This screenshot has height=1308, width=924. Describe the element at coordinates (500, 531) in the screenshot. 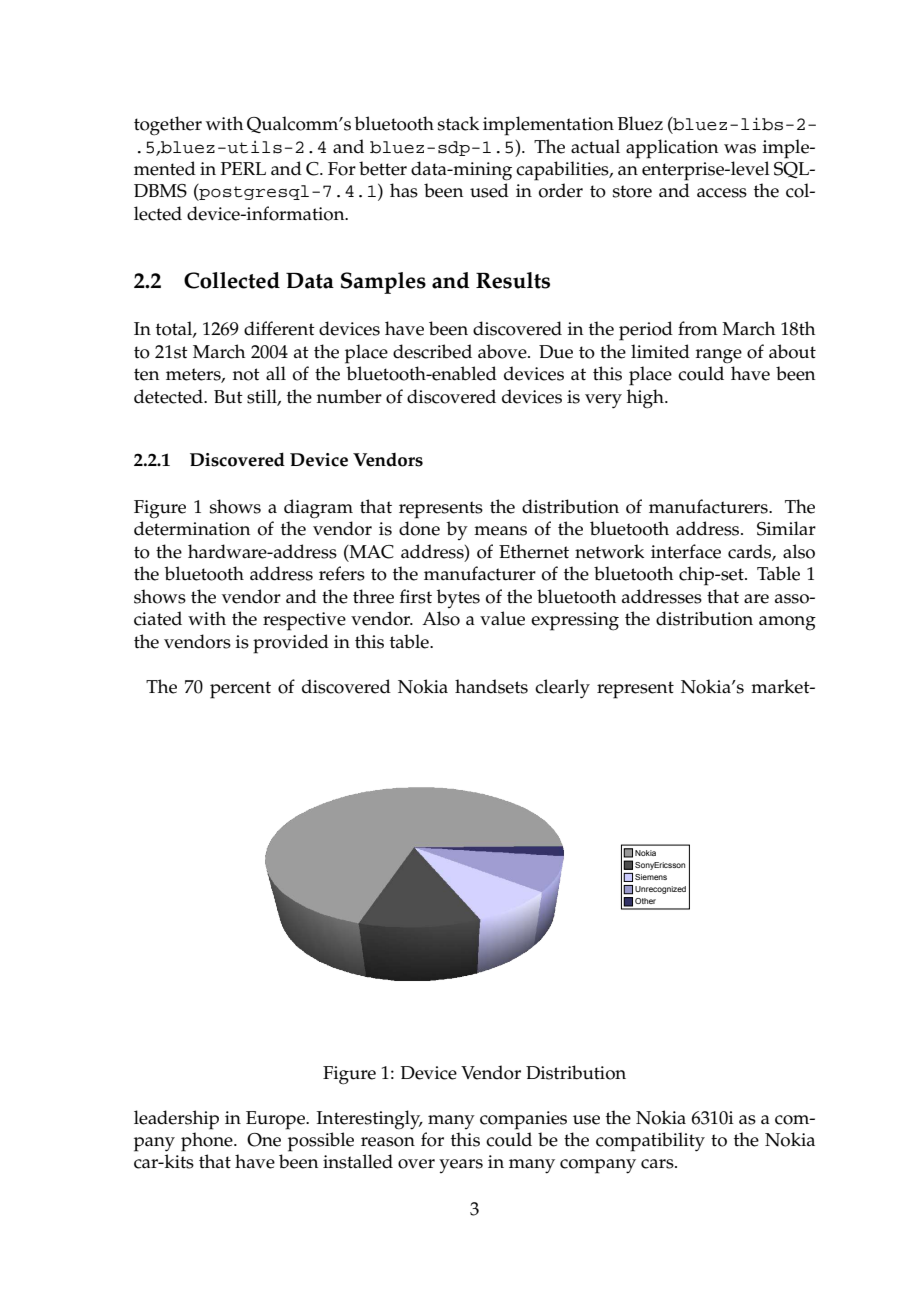

I see `means` at that location.
